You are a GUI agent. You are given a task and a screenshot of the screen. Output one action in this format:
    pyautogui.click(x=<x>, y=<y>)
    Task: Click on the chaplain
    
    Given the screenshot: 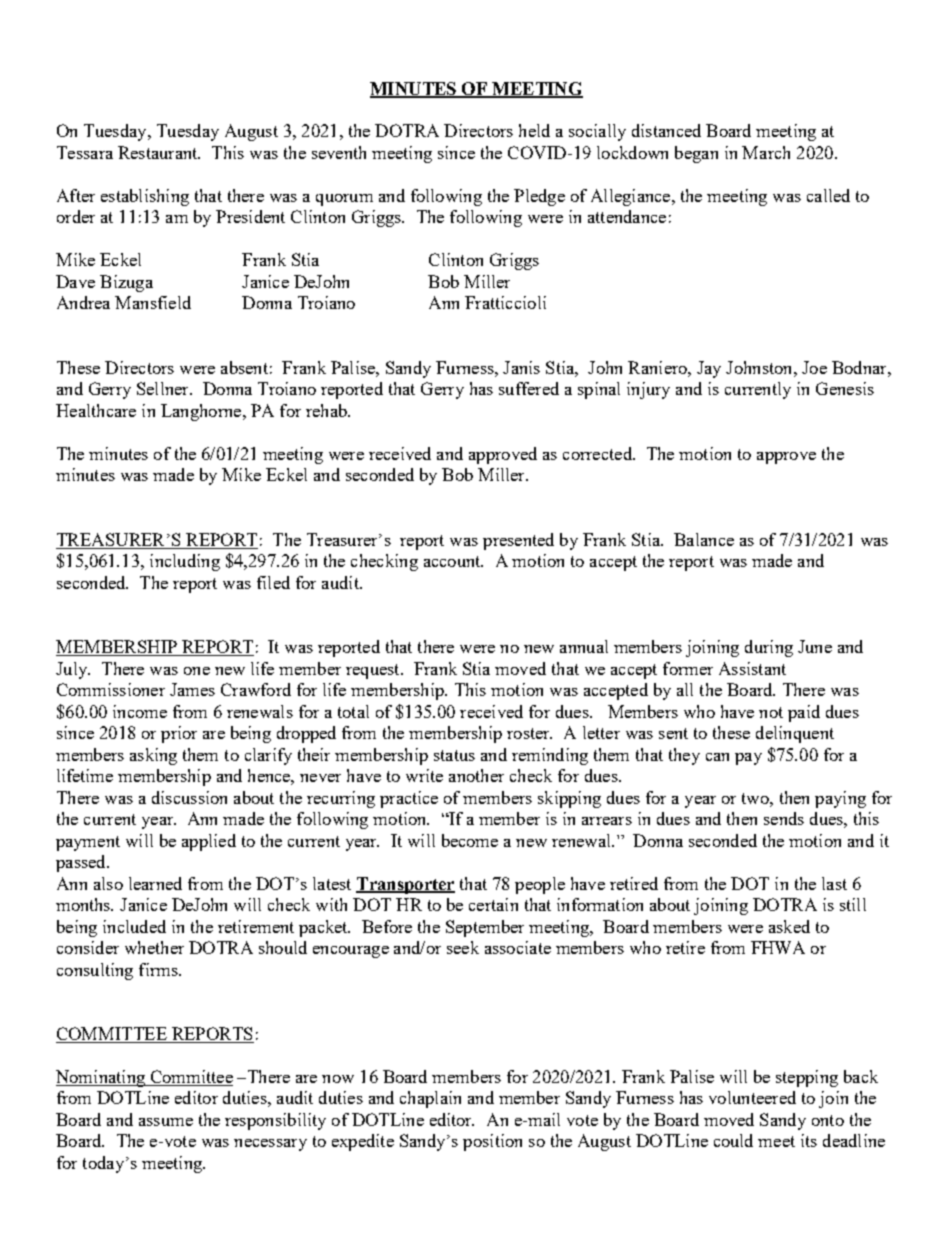 What is the action you would take?
    pyautogui.click(x=430, y=1099)
